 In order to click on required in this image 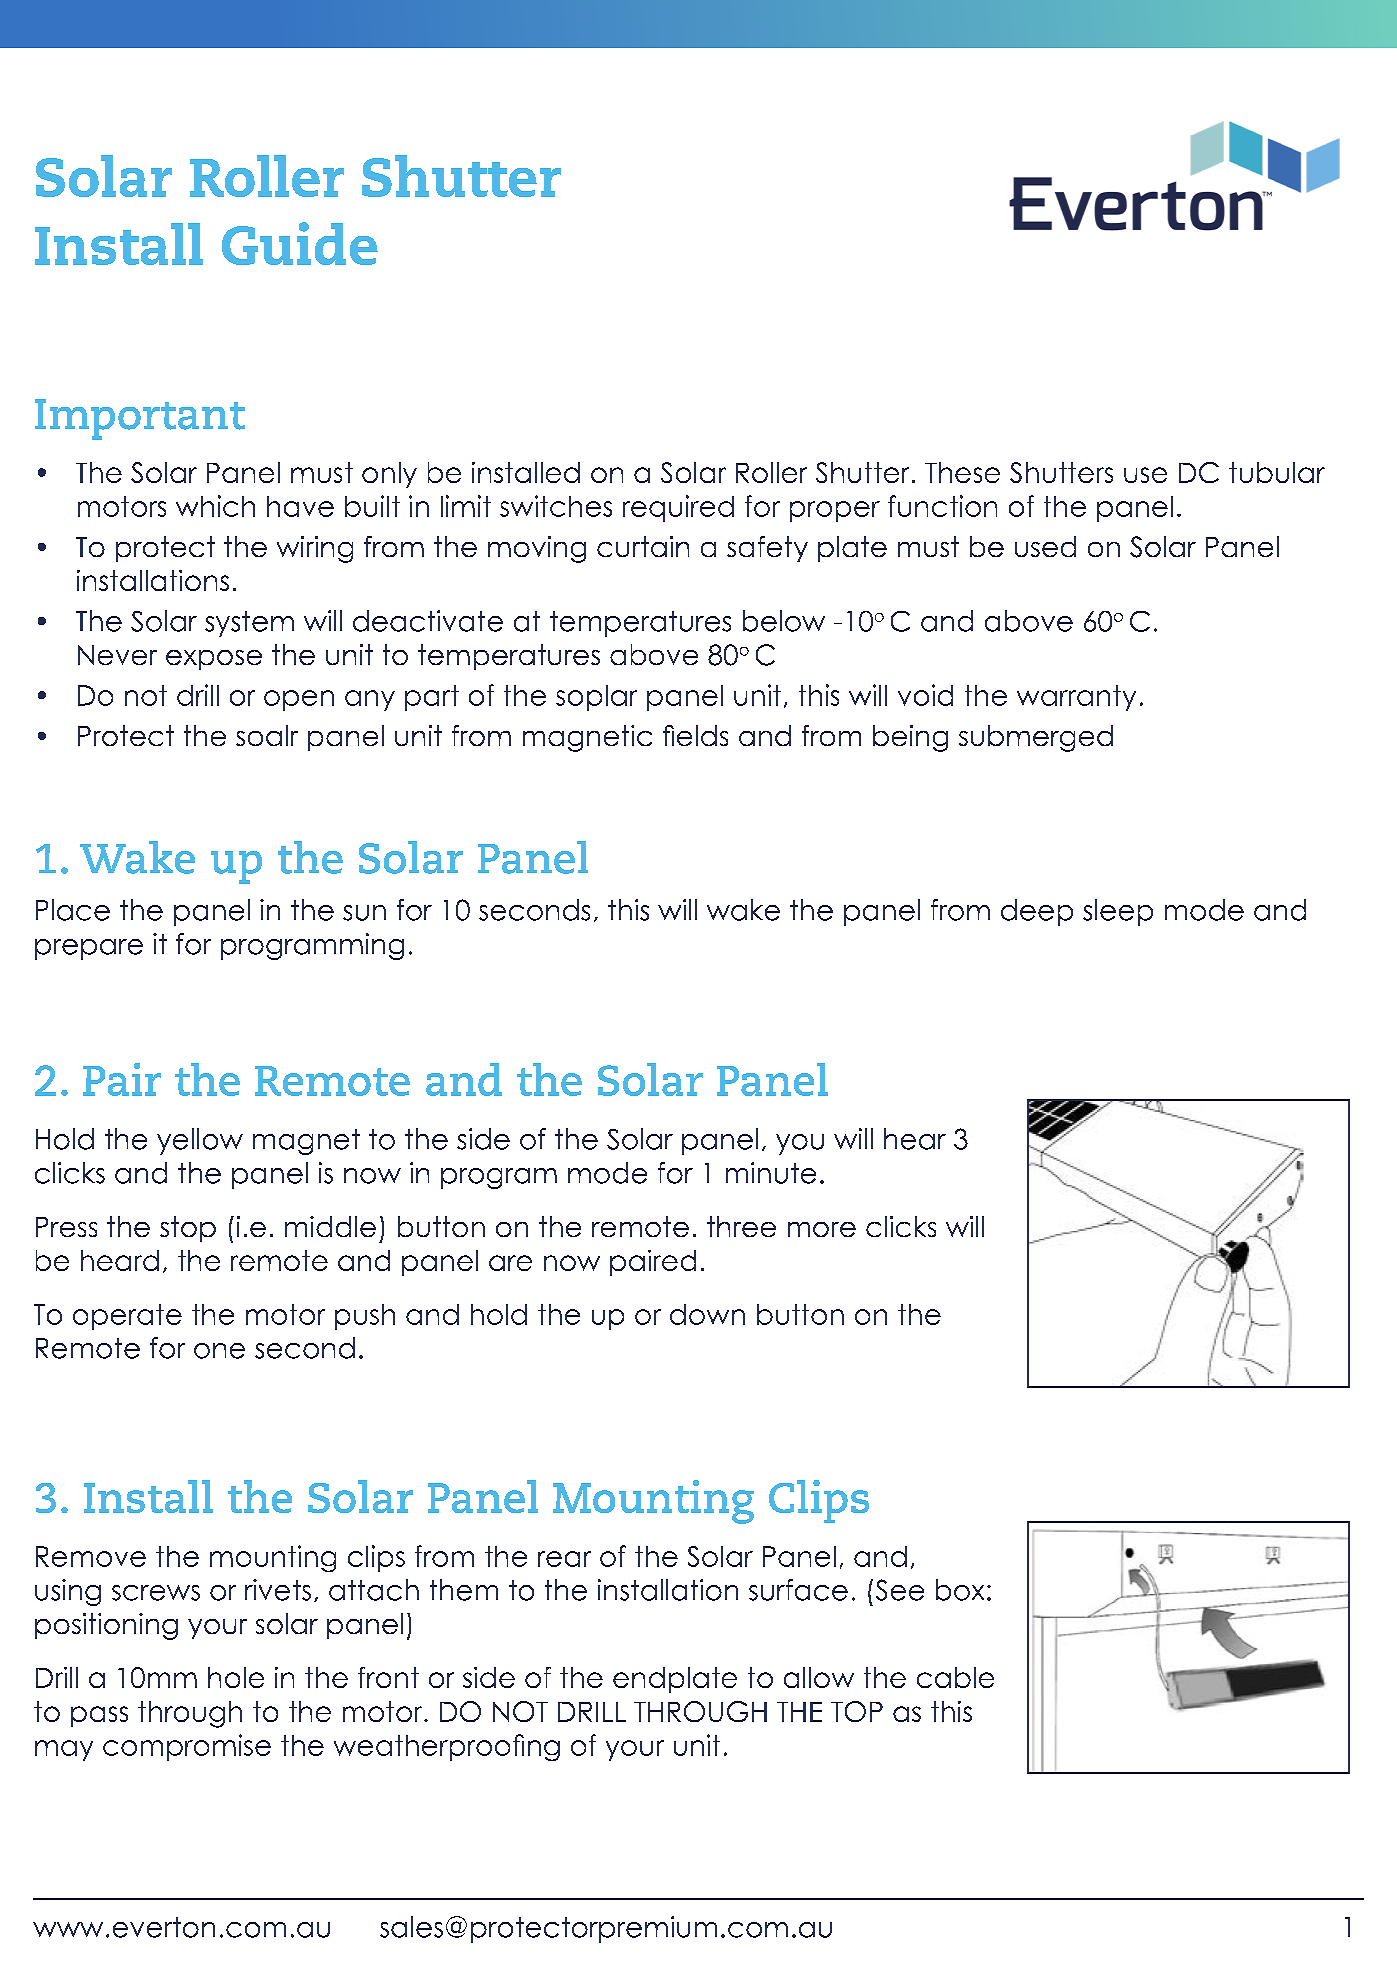, I will do `click(678, 508)`.
